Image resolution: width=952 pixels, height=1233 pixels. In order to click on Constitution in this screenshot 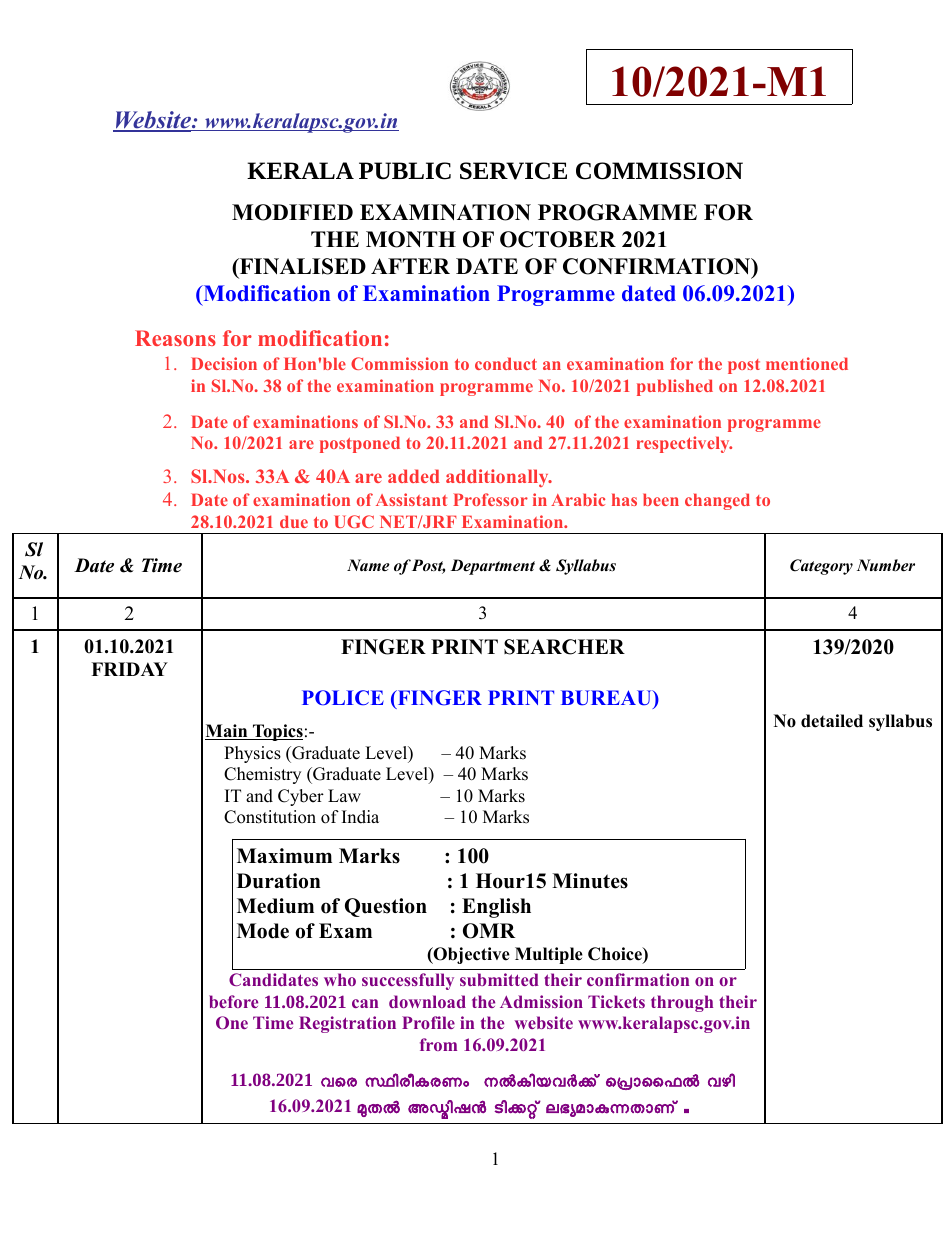, I will do `click(270, 817)`.
